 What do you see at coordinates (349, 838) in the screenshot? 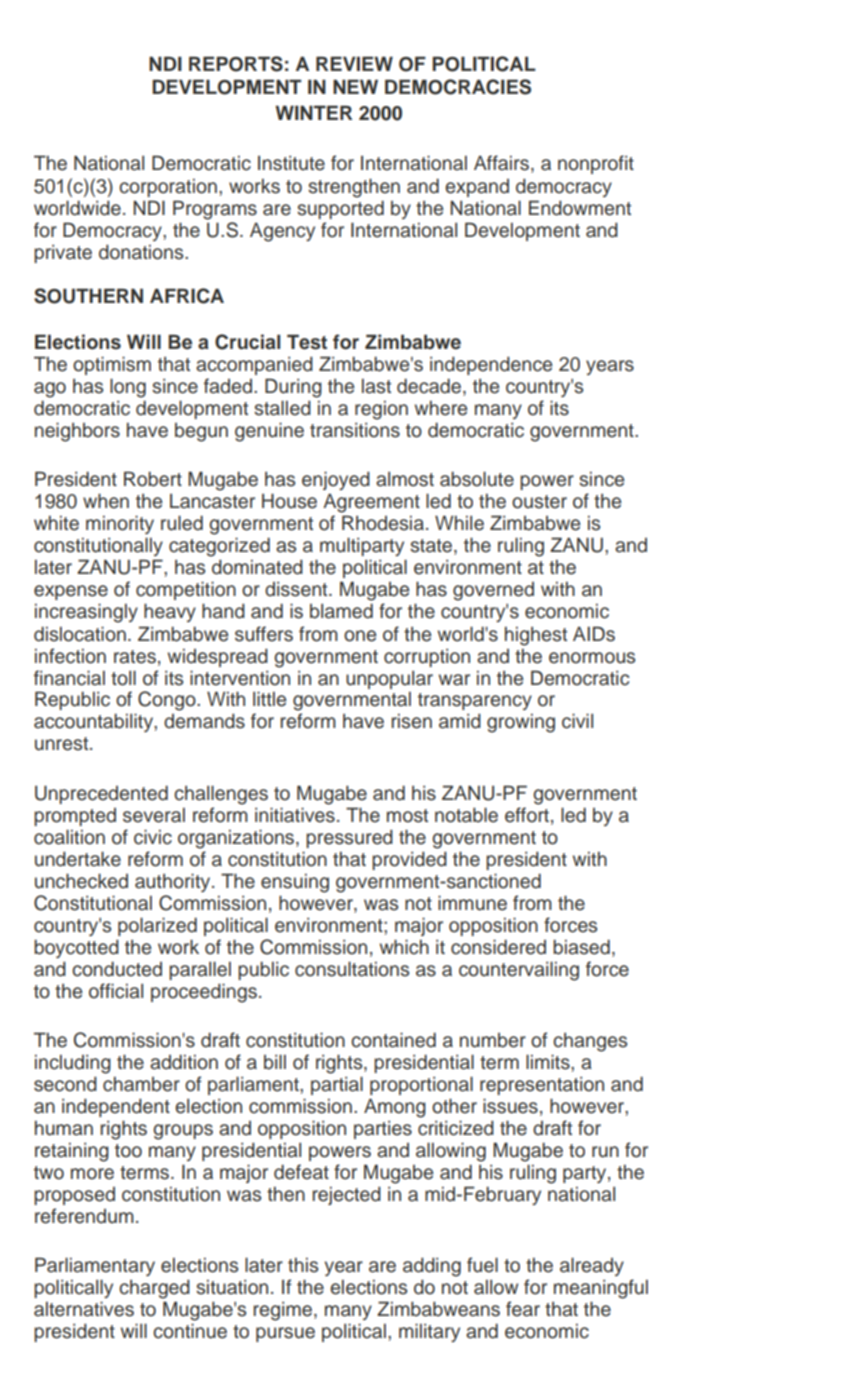
I see `pressured` at bounding box center [349, 838].
